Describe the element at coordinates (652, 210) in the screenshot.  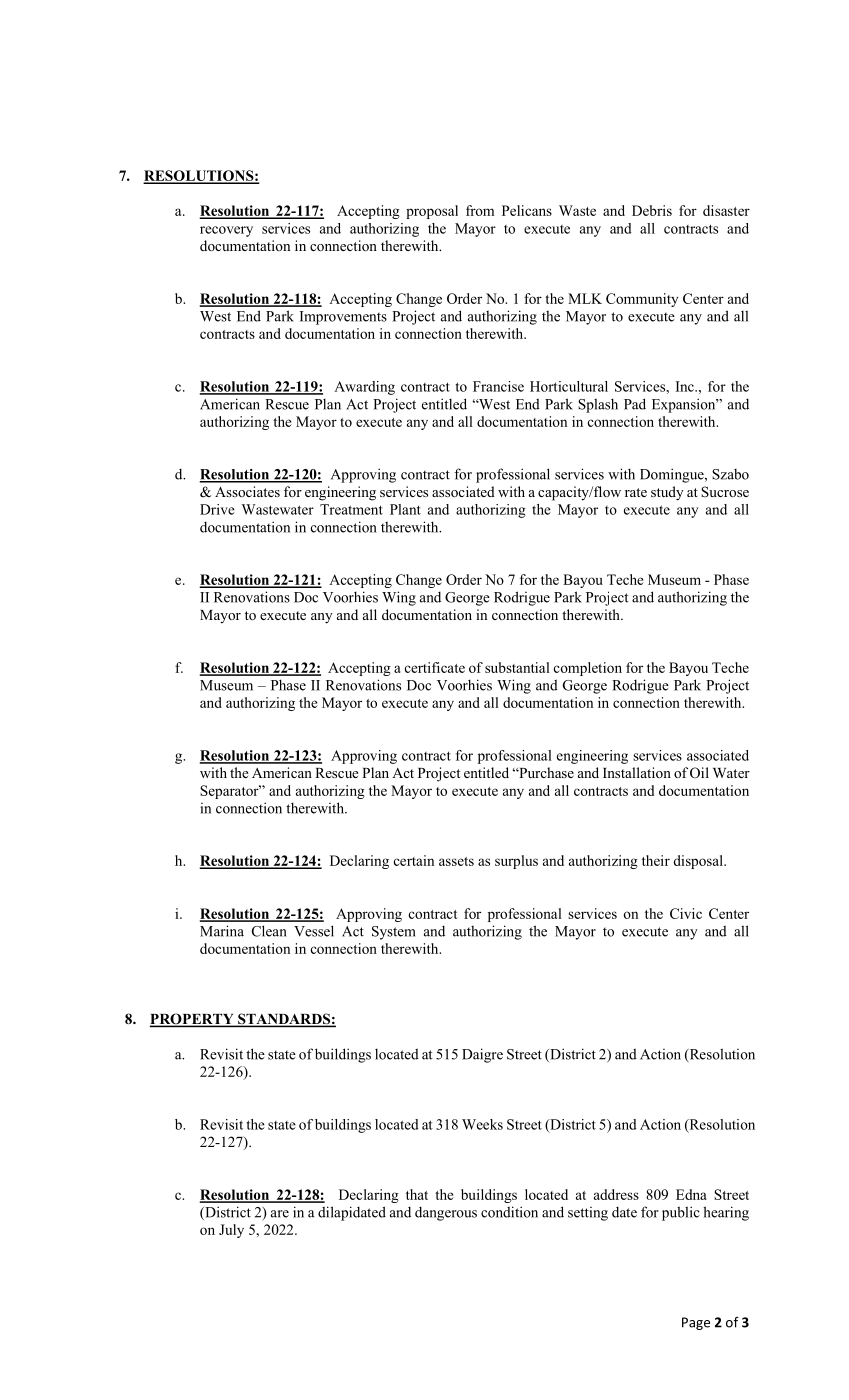
I see `Debris` at that location.
